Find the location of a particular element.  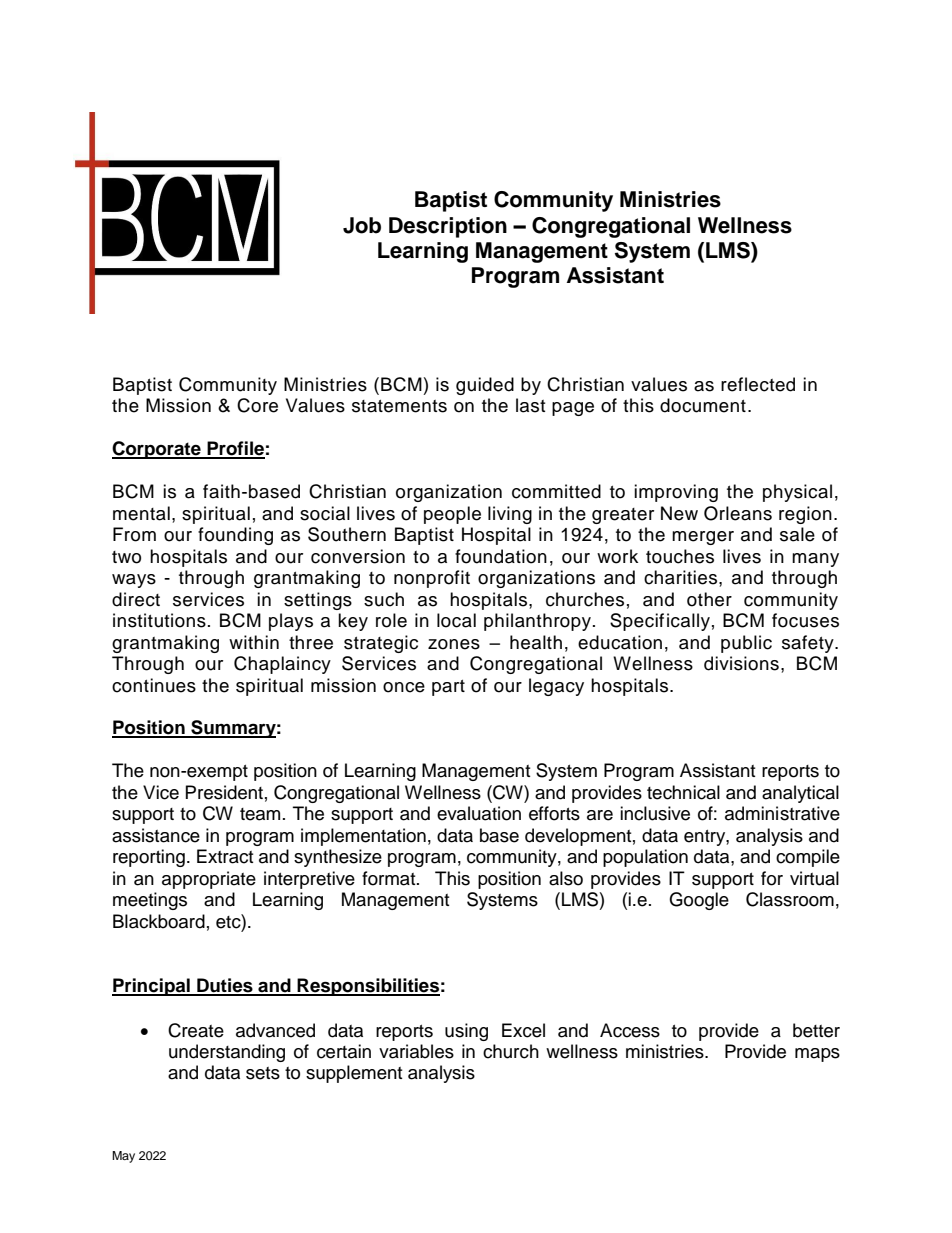

administrative is located at coordinates (782, 813).
